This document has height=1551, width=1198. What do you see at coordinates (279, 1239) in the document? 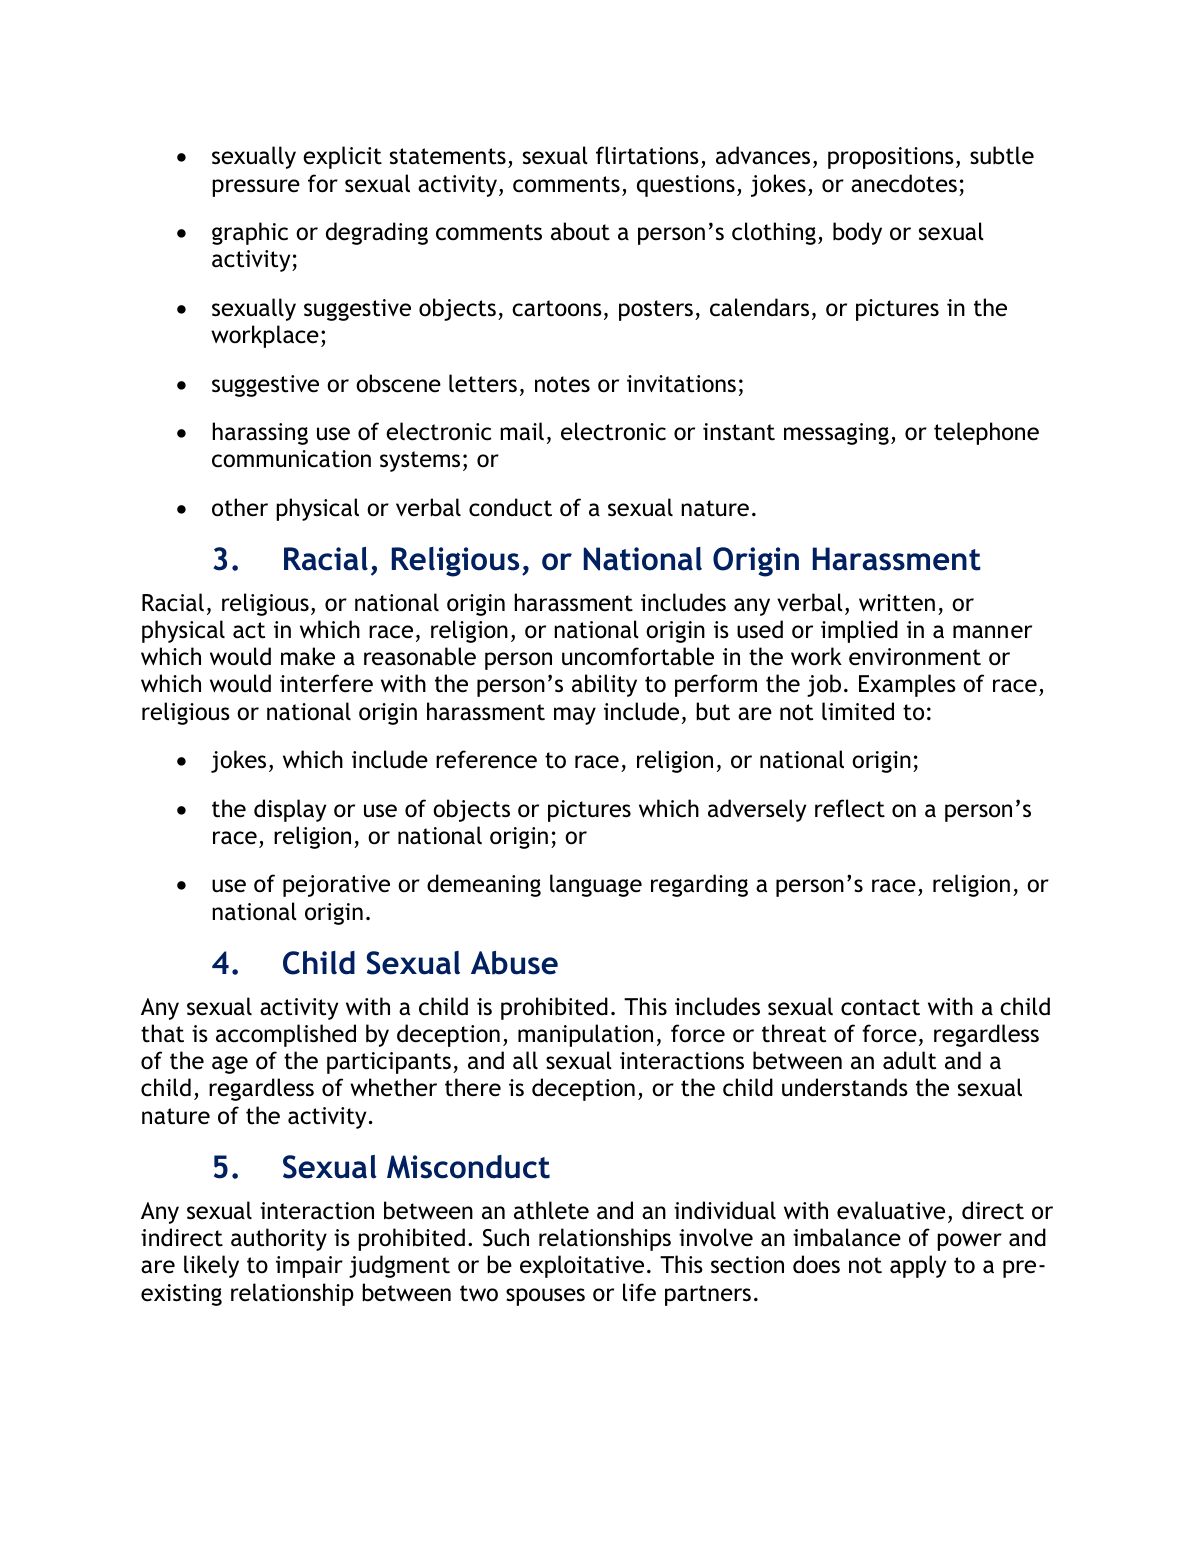
I see `authority` at bounding box center [279, 1239].
